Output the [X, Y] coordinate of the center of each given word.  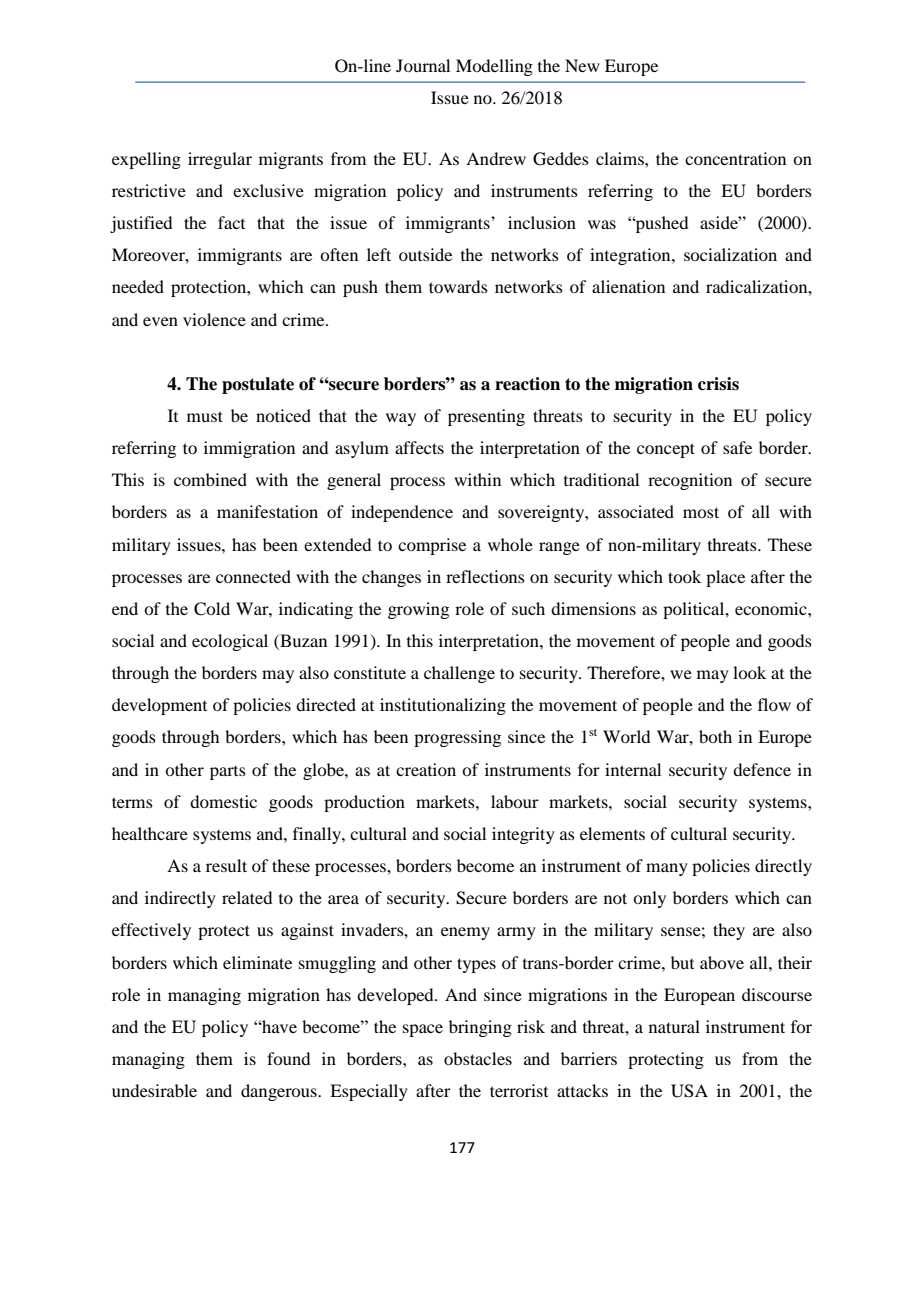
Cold [212, 609]
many [667, 869]
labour [515, 801]
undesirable [154, 1090]
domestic [223, 801]
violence [214, 319]
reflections [485, 576]
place [725, 578]
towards [458, 286]
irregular [220, 160]
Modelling [494, 67]
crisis [718, 384]
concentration [735, 158]
